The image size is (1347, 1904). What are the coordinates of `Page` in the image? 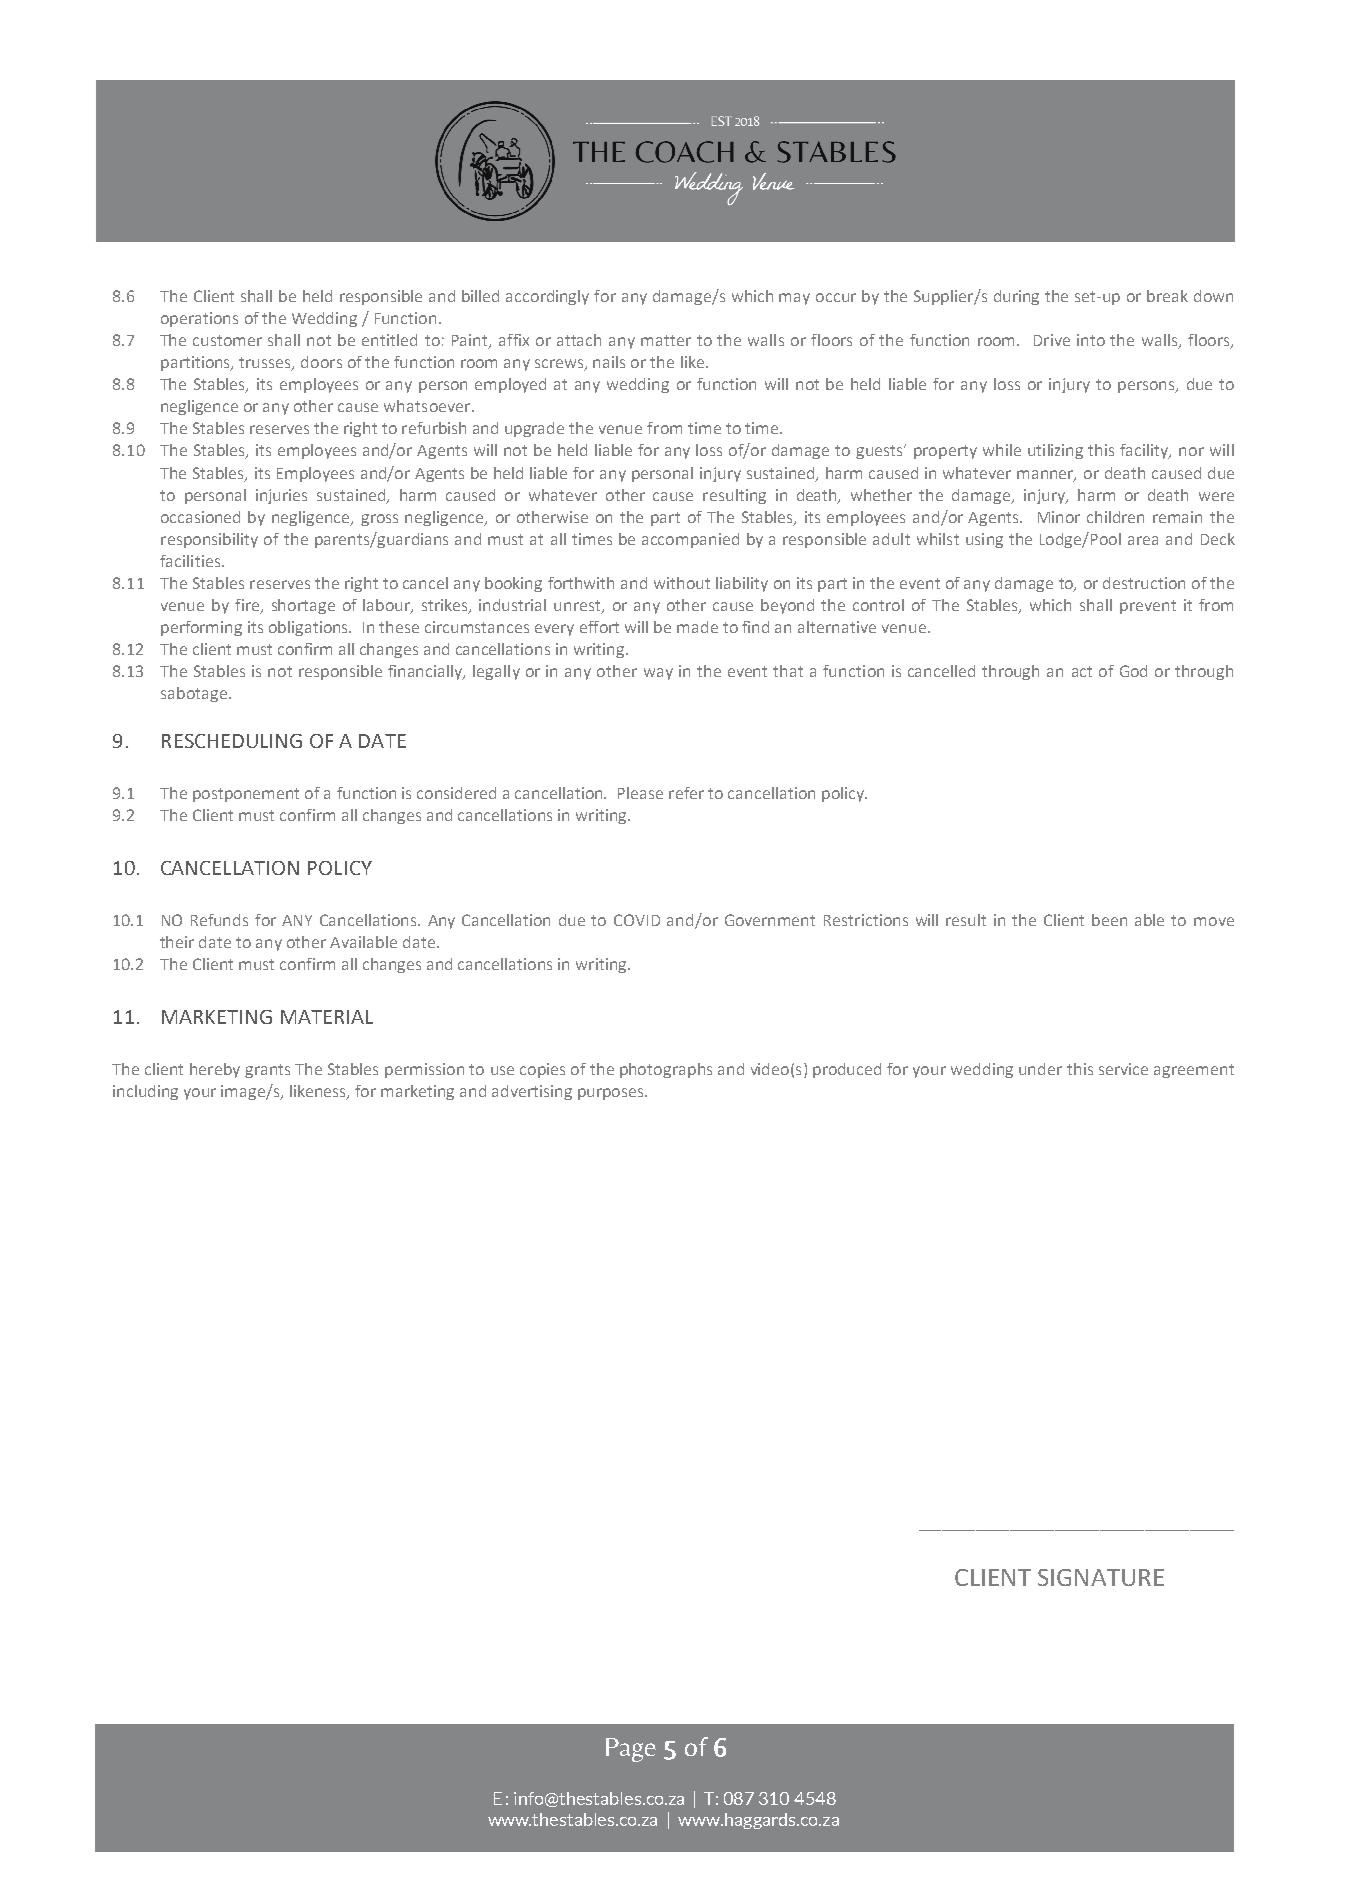 It's located at (631, 1750).
